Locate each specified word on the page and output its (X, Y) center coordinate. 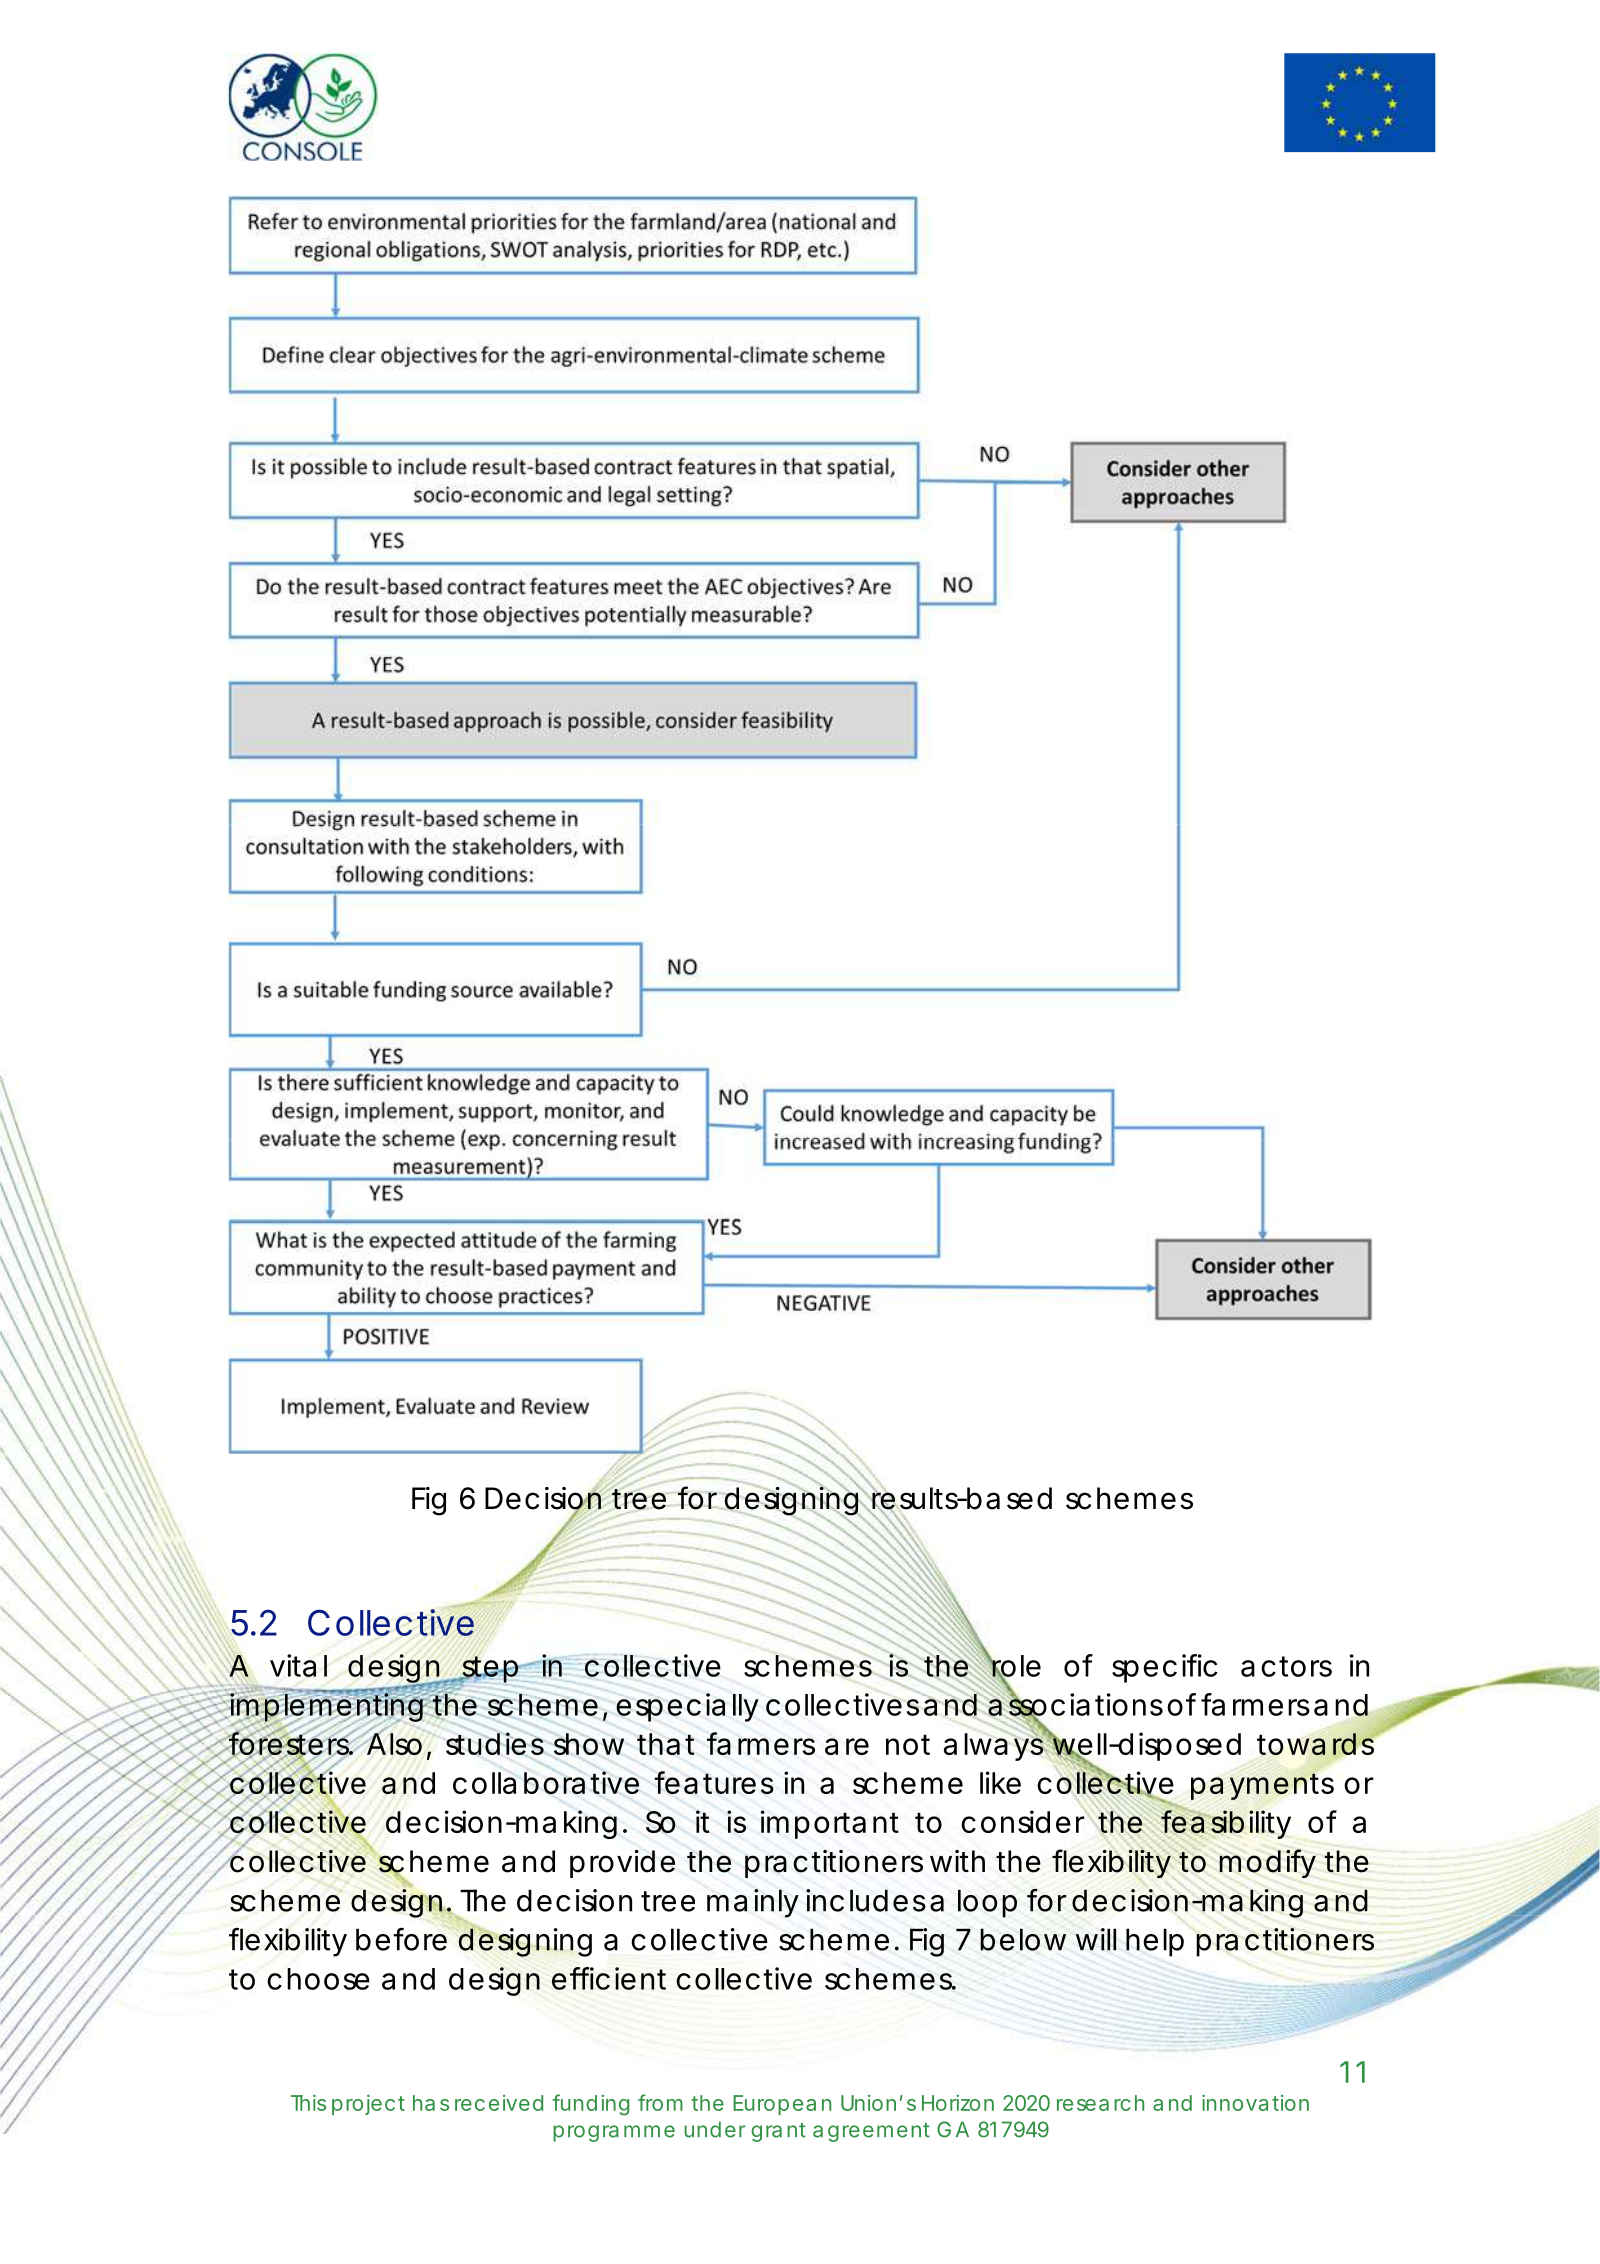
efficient (609, 1978)
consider (1023, 1821)
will (1096, 1939)
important (830, 1824)
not (908, 1744)
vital (298, 1665)
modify (1267, 1863)
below (1023, 1939)
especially (687, 1707)
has (431, 2103)
